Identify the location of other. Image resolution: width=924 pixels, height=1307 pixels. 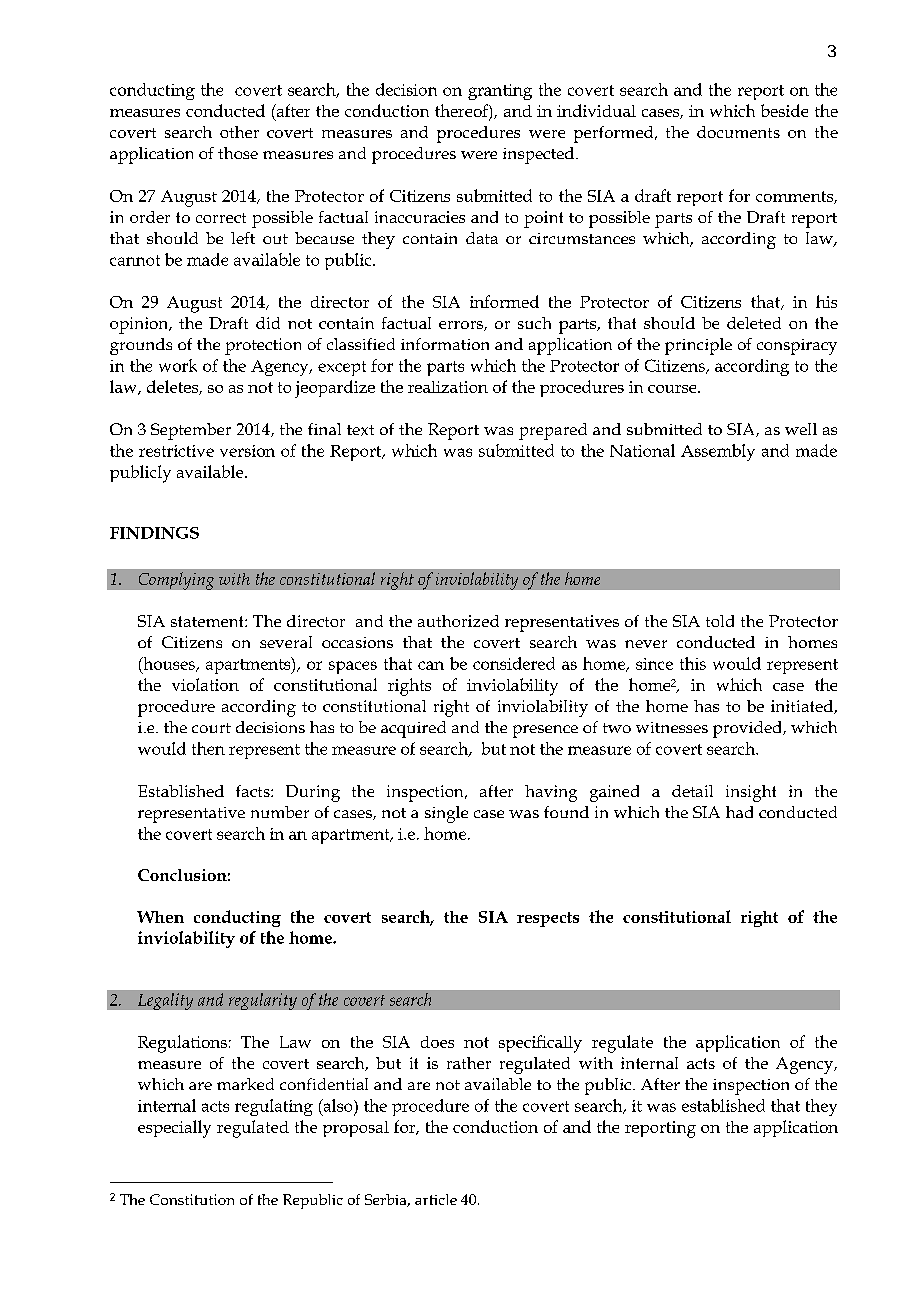
(239, 132).
